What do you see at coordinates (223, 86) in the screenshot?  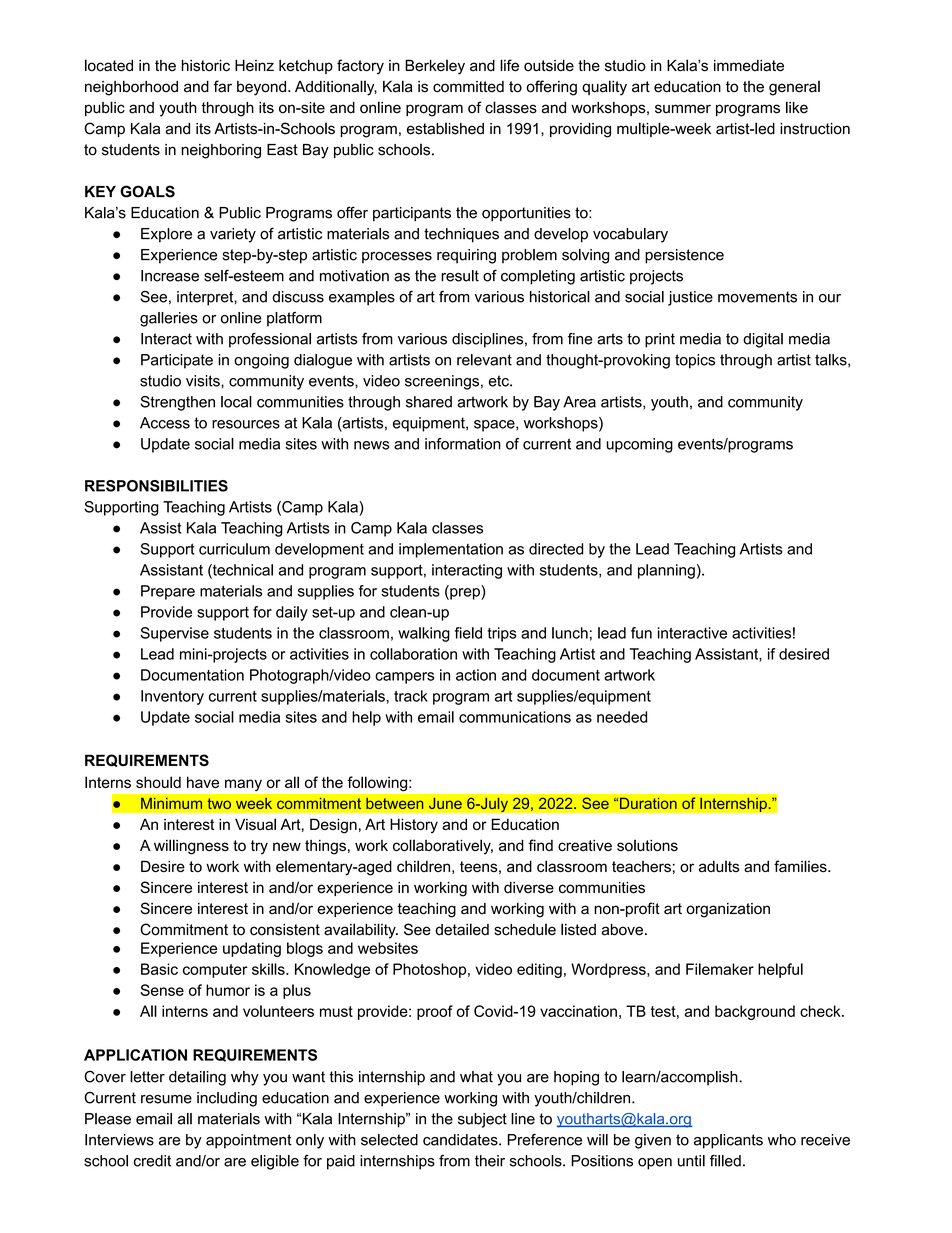 I see `far` at bounding box center [223, 86].
